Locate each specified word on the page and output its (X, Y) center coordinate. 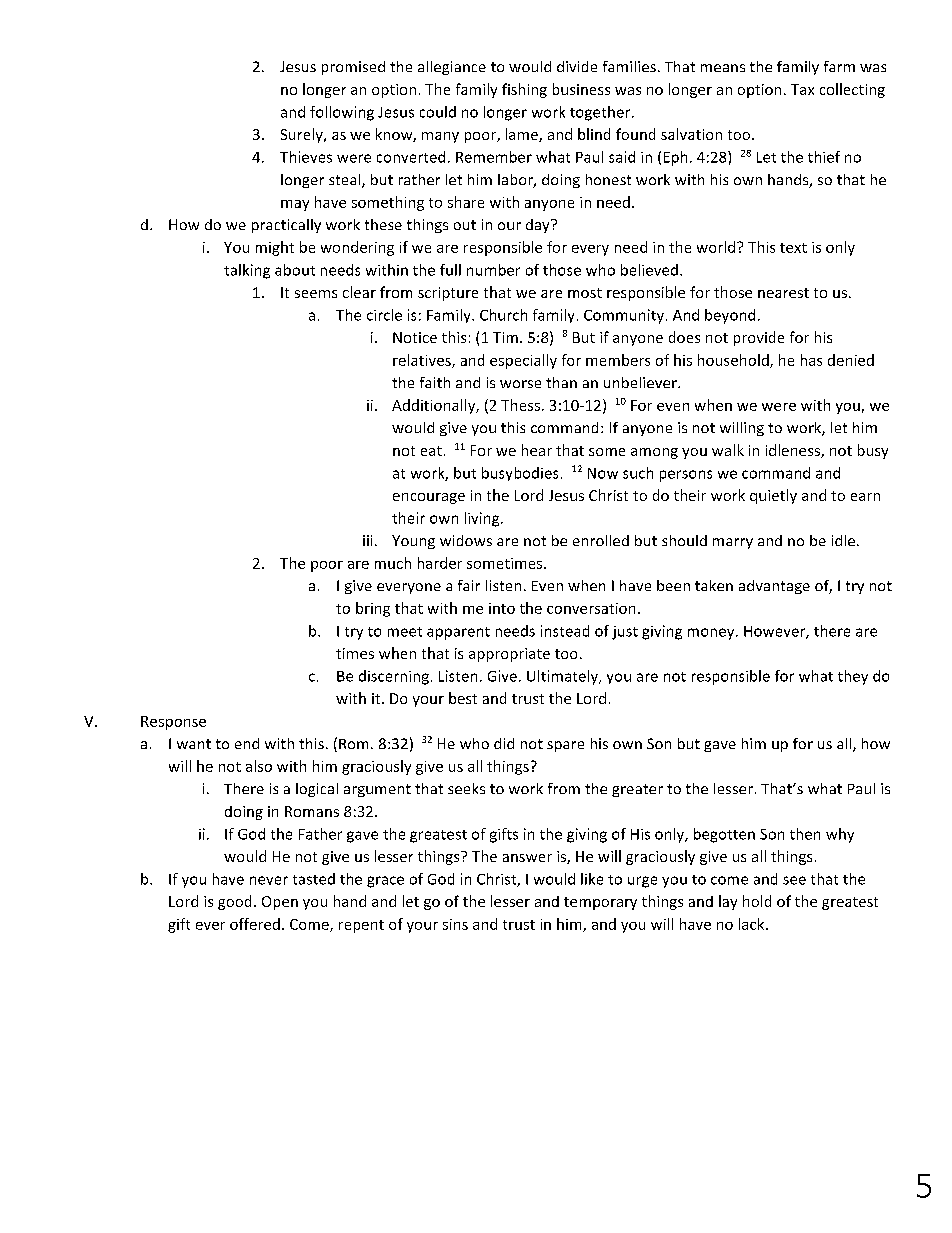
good (234, 902)
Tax (802, 89)
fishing (524, 90)
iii (367, 540)
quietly (773, 496)
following (342, 113)
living (483, 519)
